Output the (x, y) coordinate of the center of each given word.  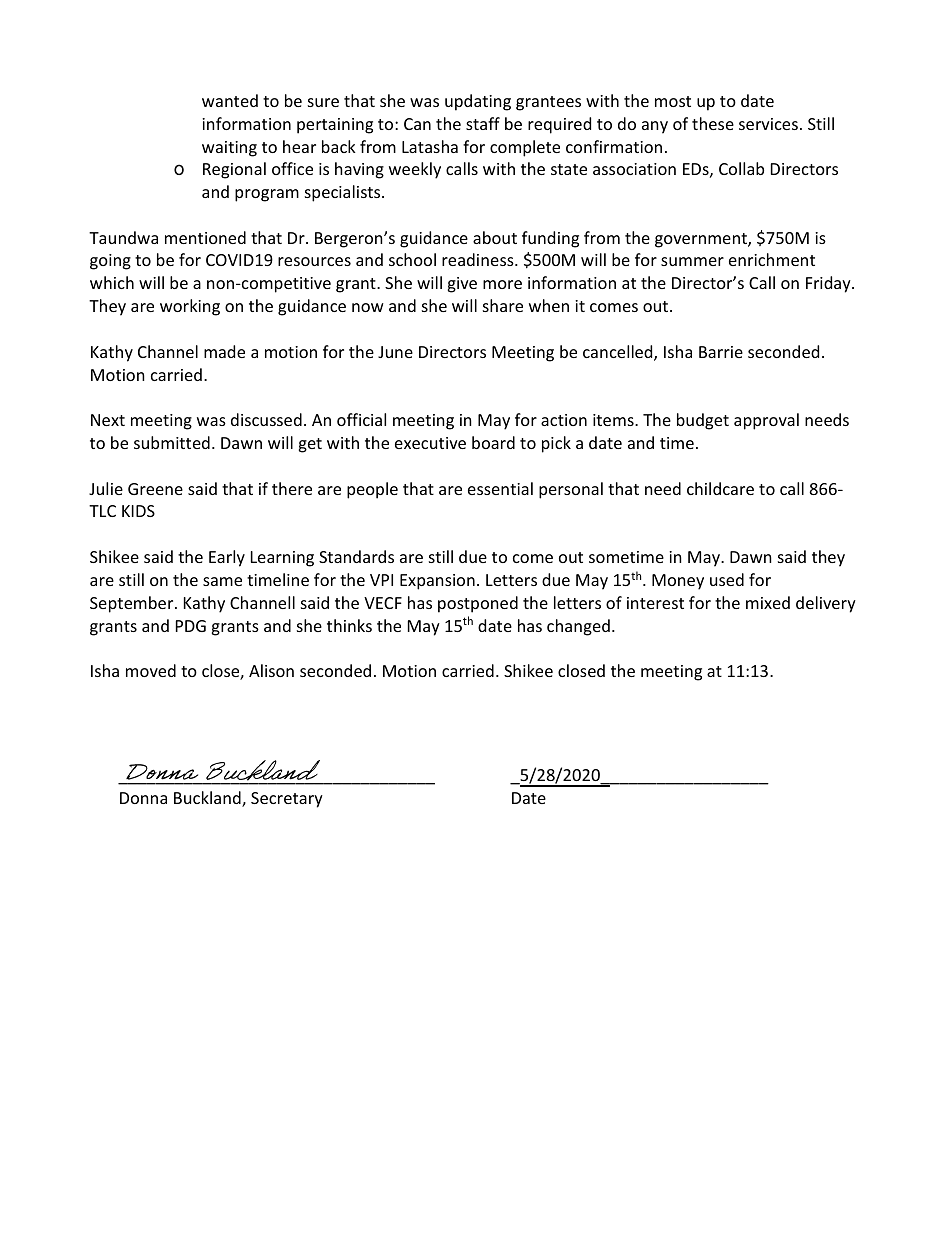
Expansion (437, 582)
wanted (230, 100)
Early (227, 558)
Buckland (208, 799)
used (727, 579)
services (768, 124)
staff (483, 123)
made (224, 351)
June (395, 352)
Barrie (721, 352)
